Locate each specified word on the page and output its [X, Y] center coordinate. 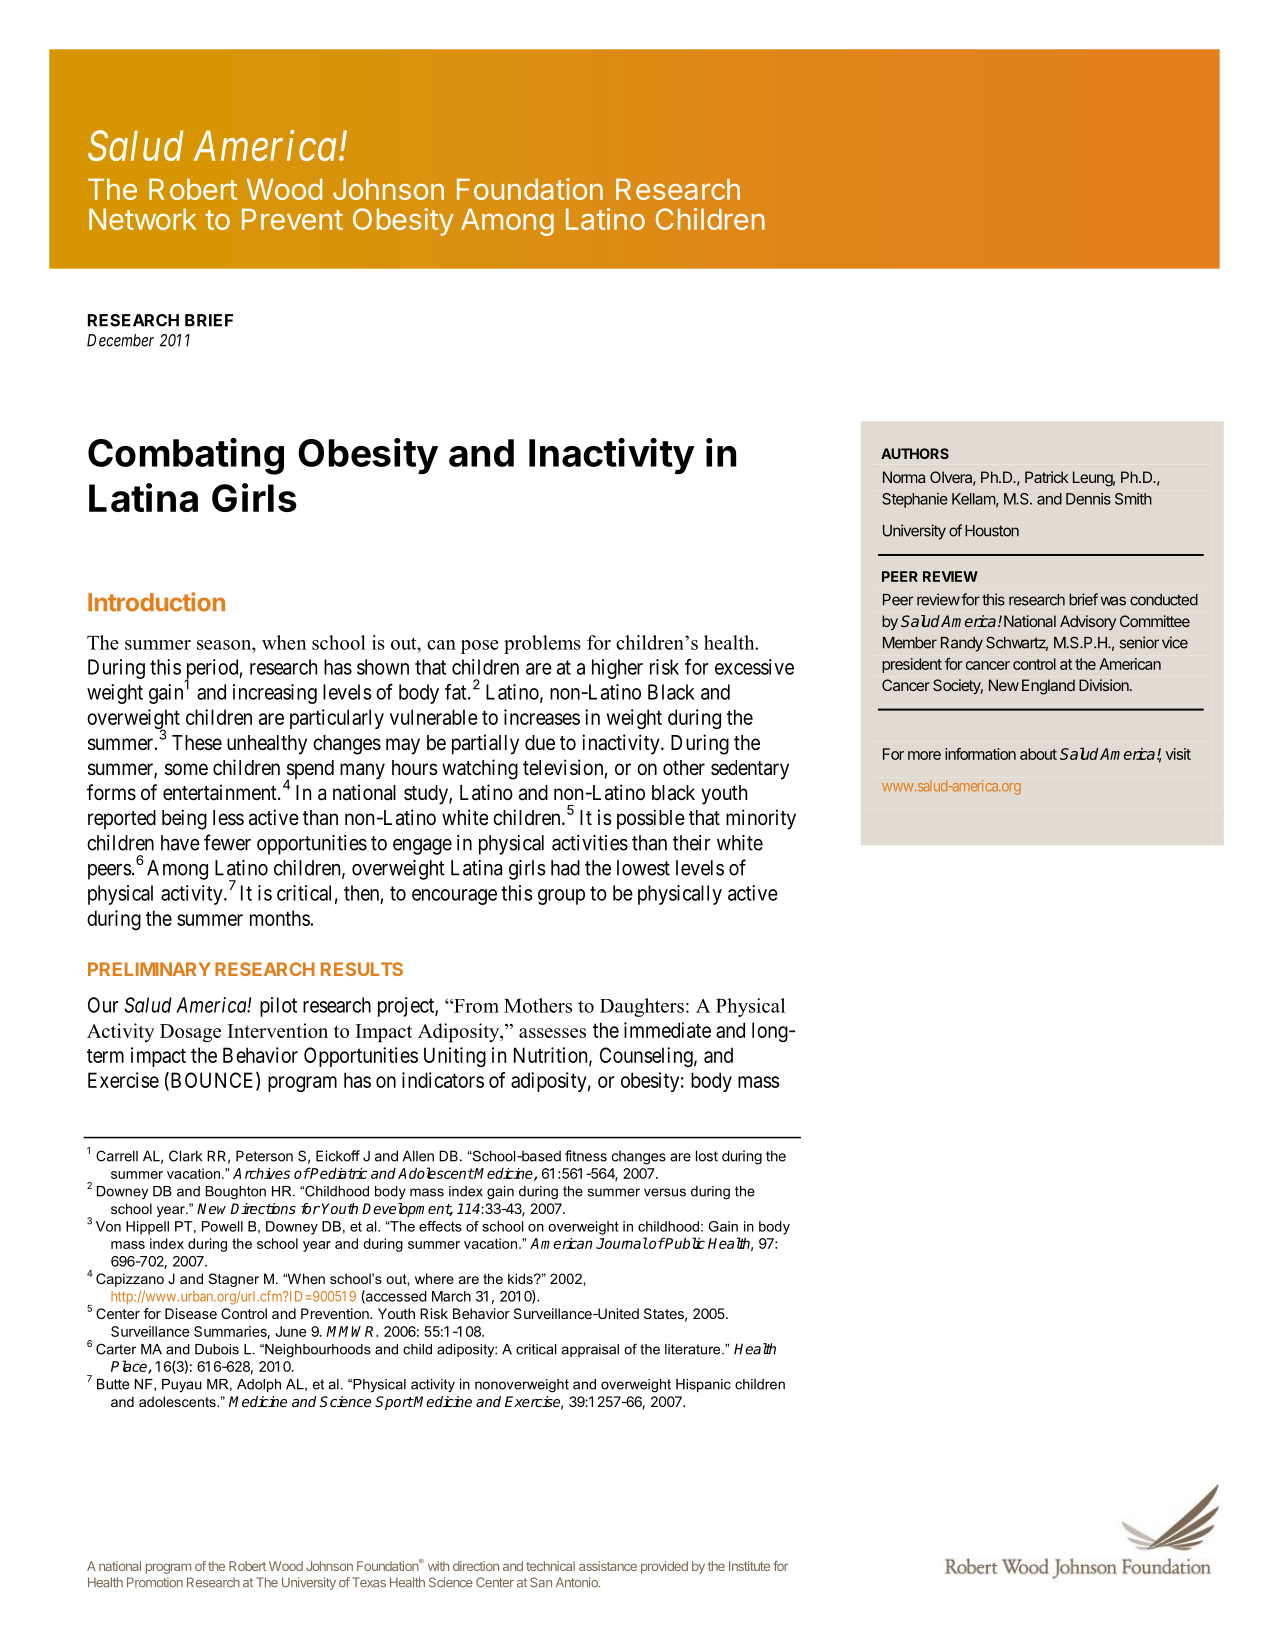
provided [664, 1567]
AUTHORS [915, 453]
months [280, 918]
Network [143, 219]
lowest [643, 868]
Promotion [155, 1582]
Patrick [1047, 477]
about [1038, 754]
